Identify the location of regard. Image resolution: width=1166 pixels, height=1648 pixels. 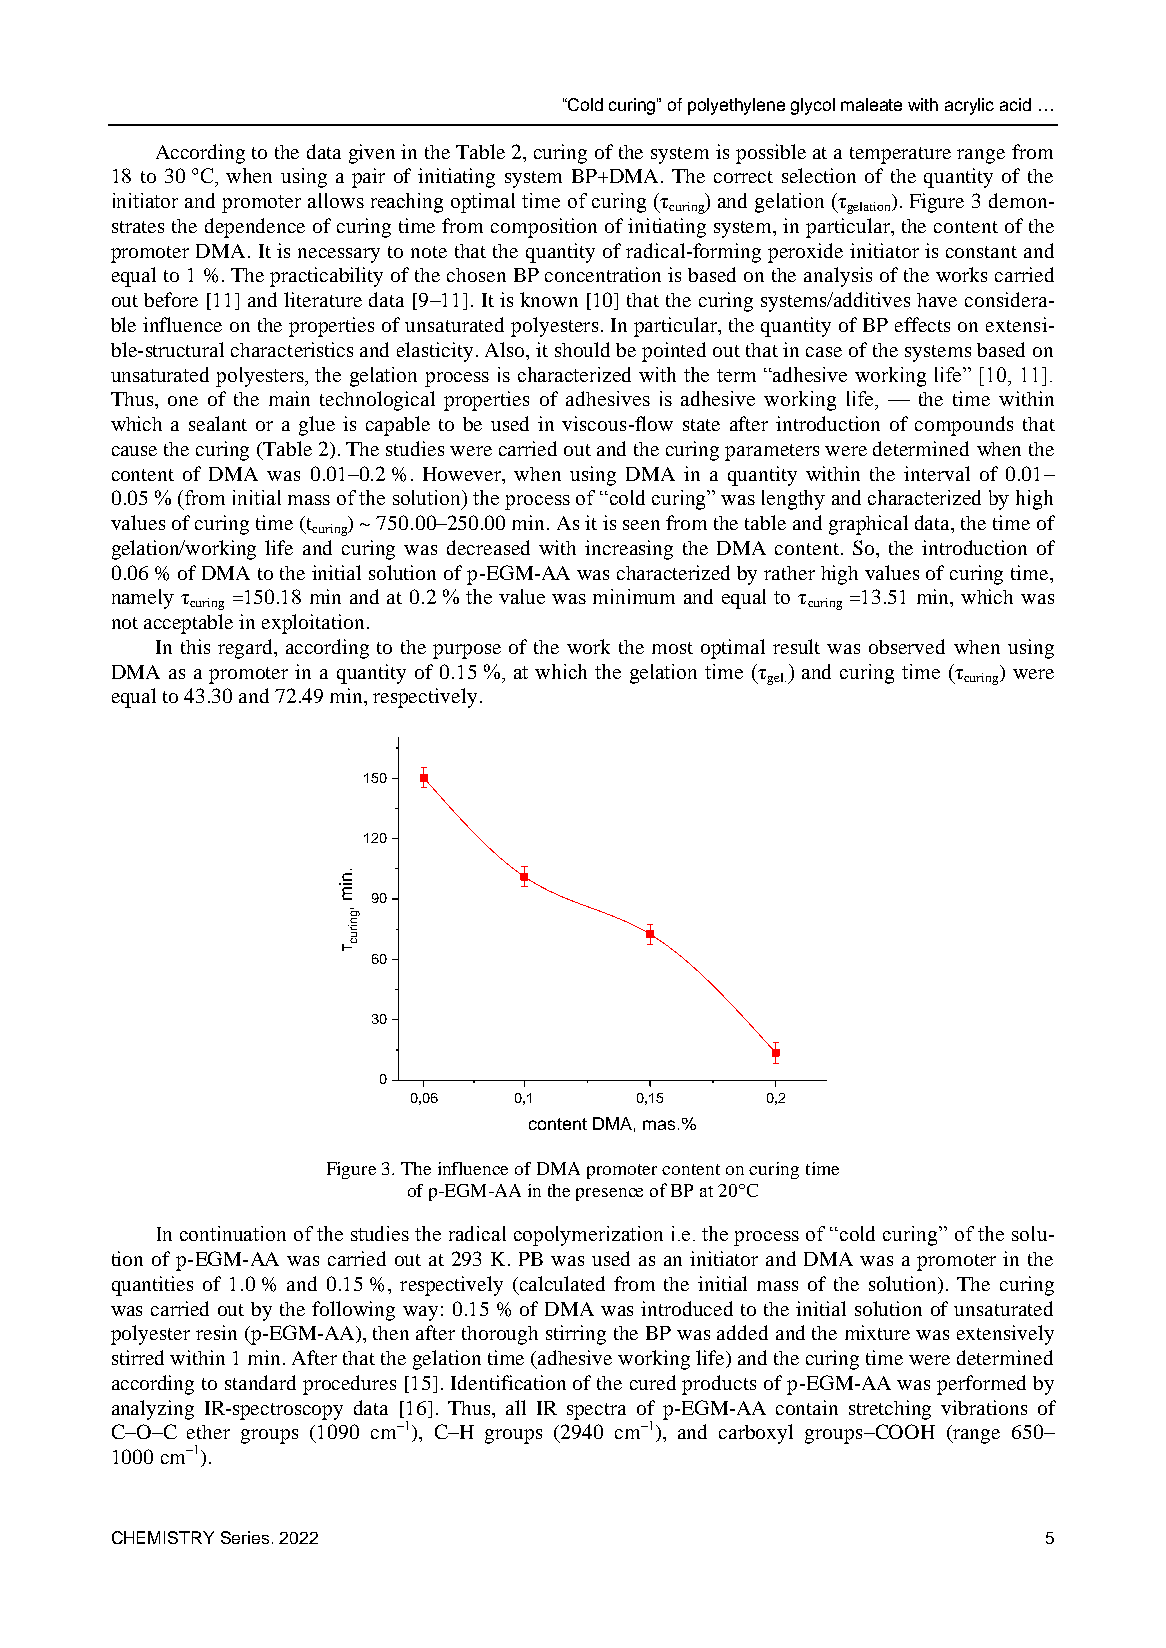
(247, 649).
